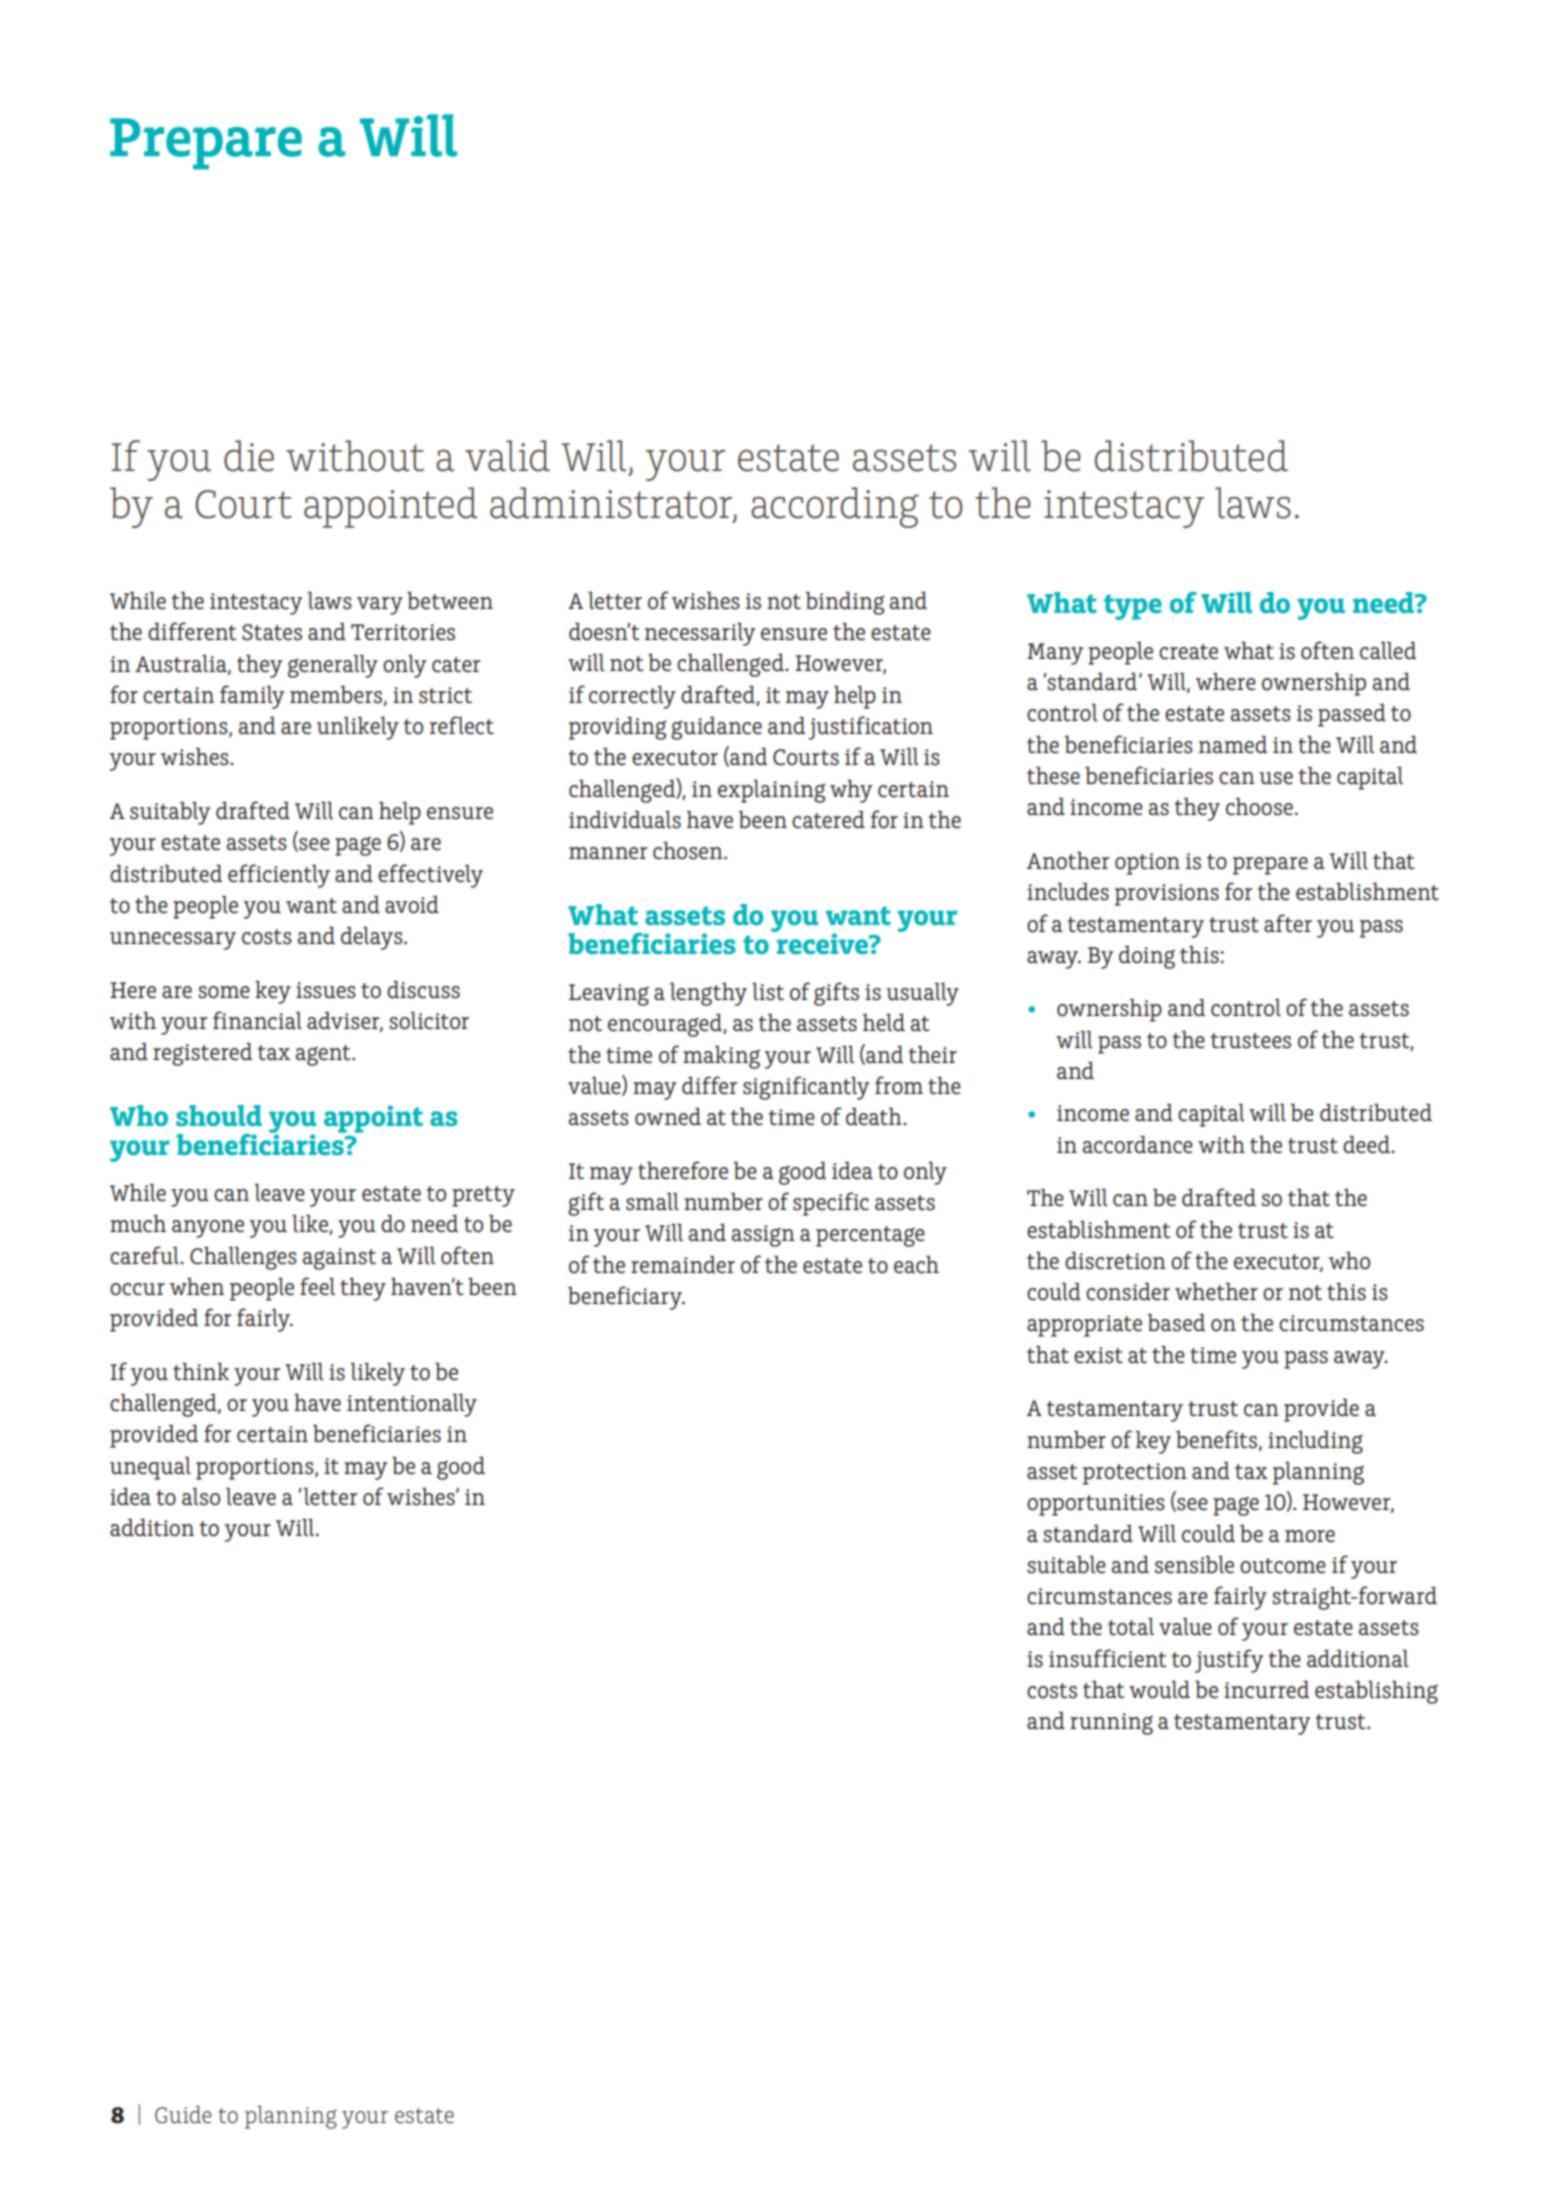 The height and width of the image is (2197, 1553). I want to click on assign, so click(763, 1236).
